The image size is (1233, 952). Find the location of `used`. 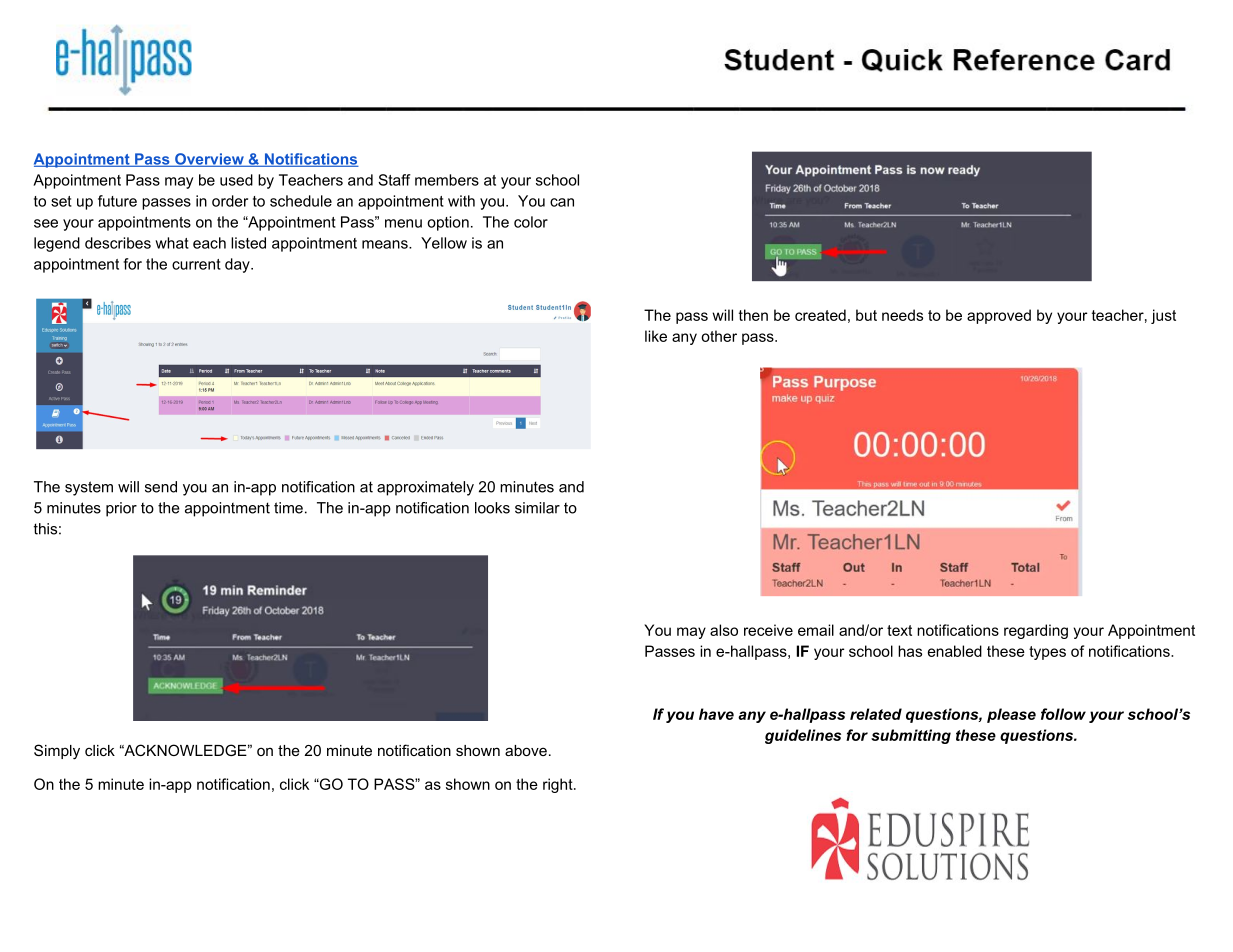

used is located at coordinates (236, 180).
